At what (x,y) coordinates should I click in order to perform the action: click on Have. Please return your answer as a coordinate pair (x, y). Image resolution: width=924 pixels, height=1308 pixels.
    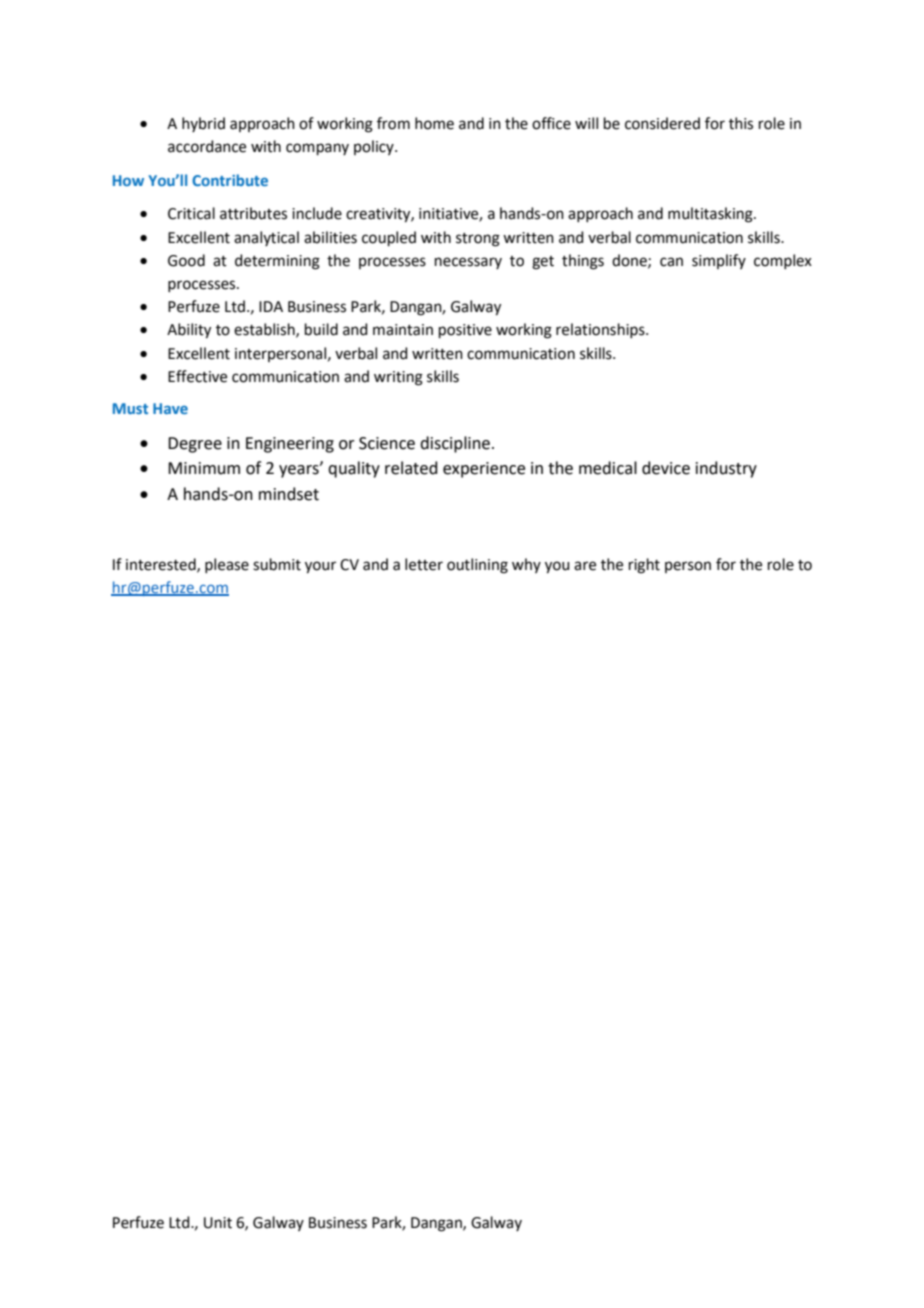
    Looking at the image, I should click on (170, 408).
